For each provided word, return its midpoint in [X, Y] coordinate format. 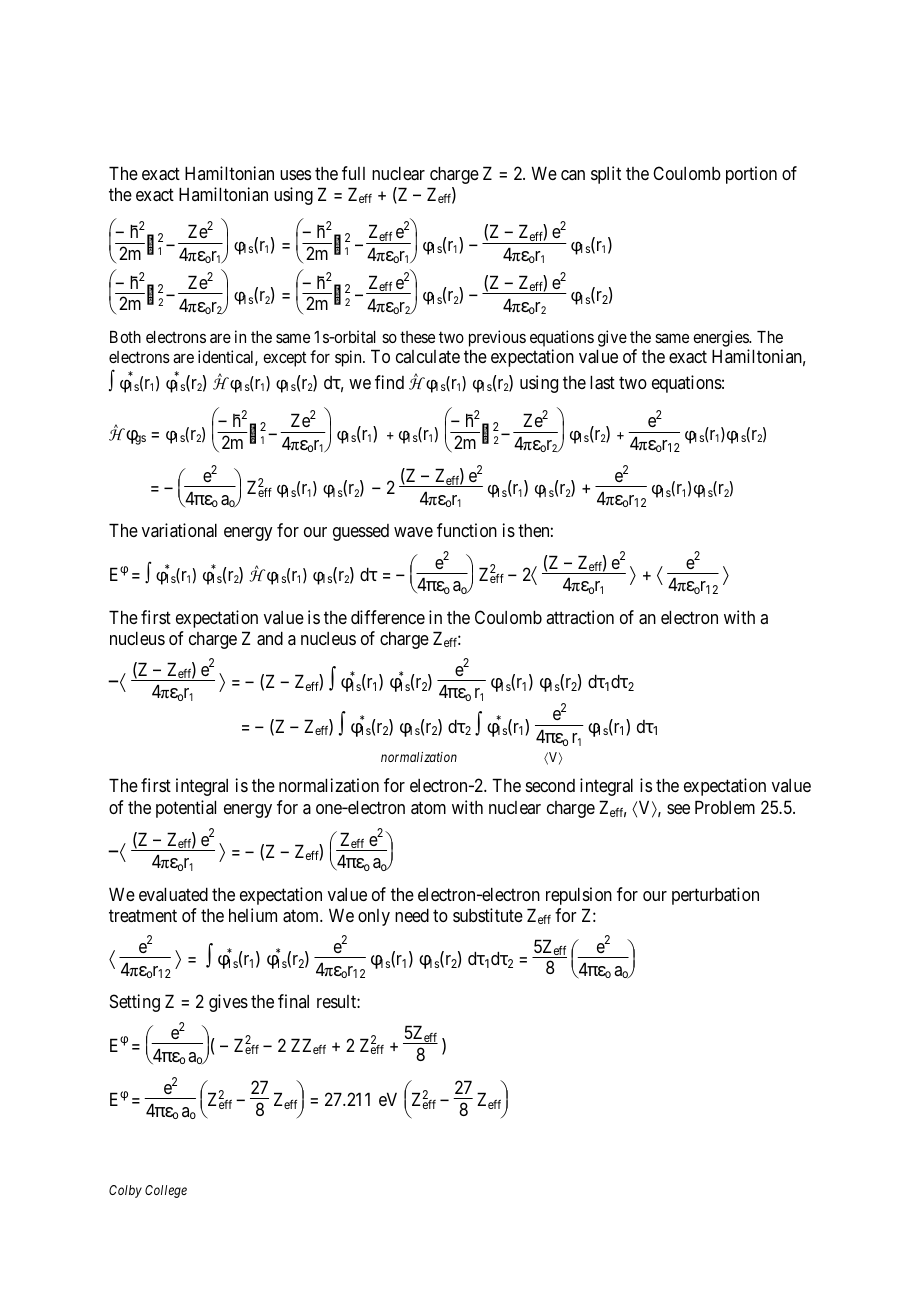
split [606, 175]
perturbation [715, 896]
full [353, 173]
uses [295, 175]
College [166, 1191]
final [293, 1001]
